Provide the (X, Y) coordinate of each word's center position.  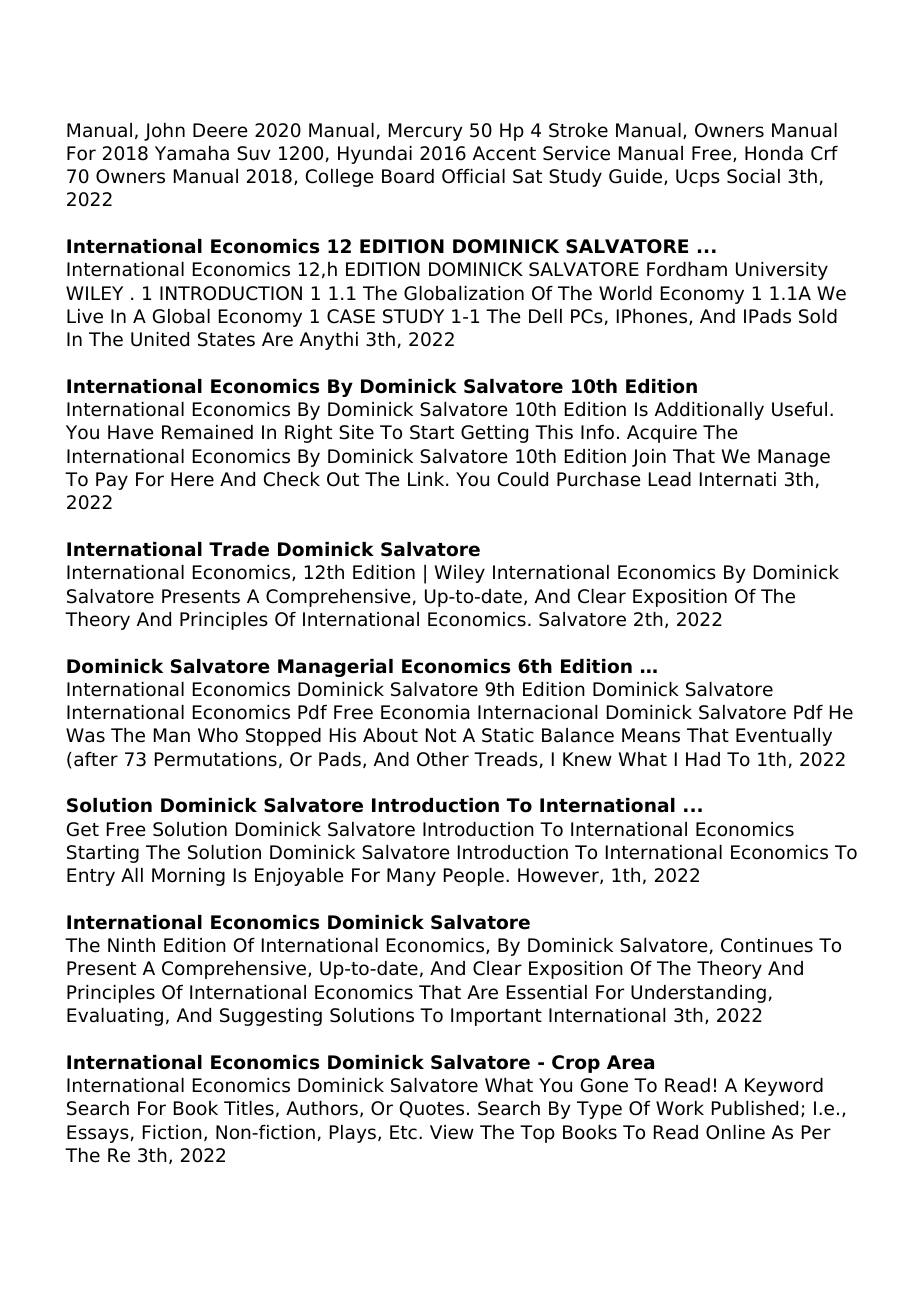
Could (523, 479)
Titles (249, 1108)
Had (703, 759)
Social (753, 176)
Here (192, 479)
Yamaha (192, 153)
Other (443, 759)
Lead (670, 479)
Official (473, 176)
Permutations (216, 759)
